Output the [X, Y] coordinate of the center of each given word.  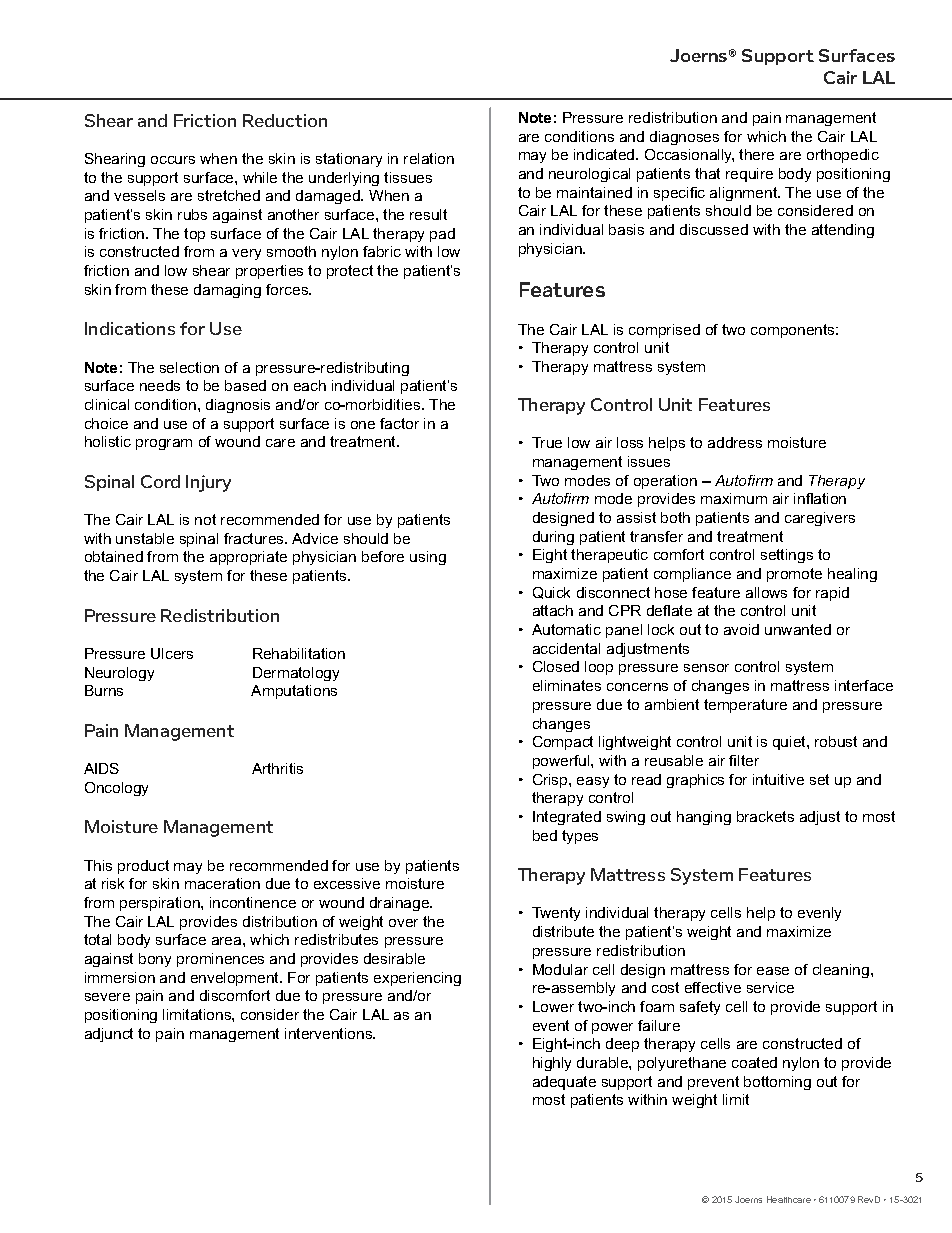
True [547, 442]
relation [429, 158]
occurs [173, 160]
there [756, 154]
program [164, 444]
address [735, 442]
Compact [563, 743]
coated [754, 1062]
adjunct [109, 1035]
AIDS [101, 768]
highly [552, 1064]
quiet [790, 743]
